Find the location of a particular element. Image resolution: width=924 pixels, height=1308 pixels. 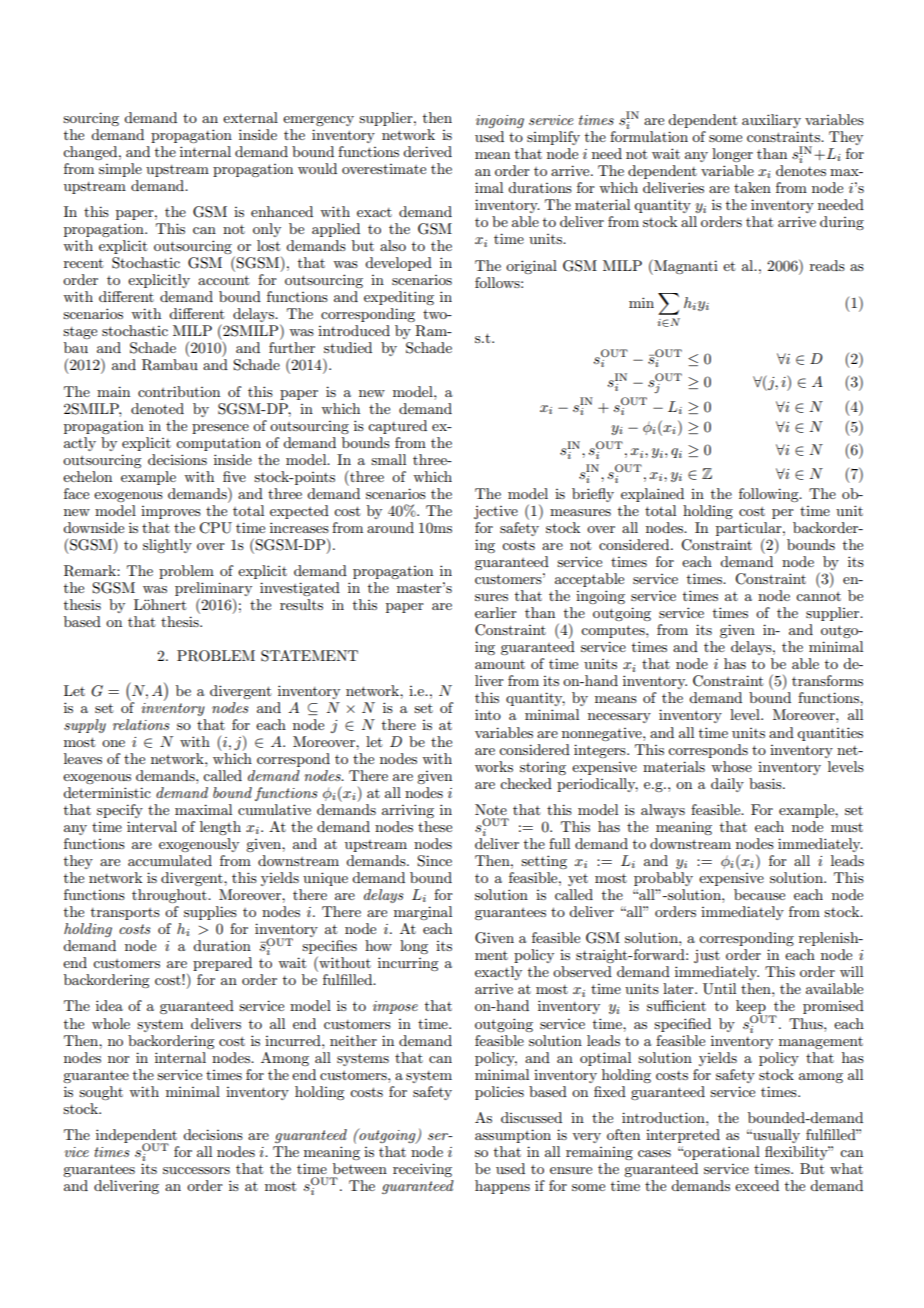

improves is located at coordinates (171, 512).
